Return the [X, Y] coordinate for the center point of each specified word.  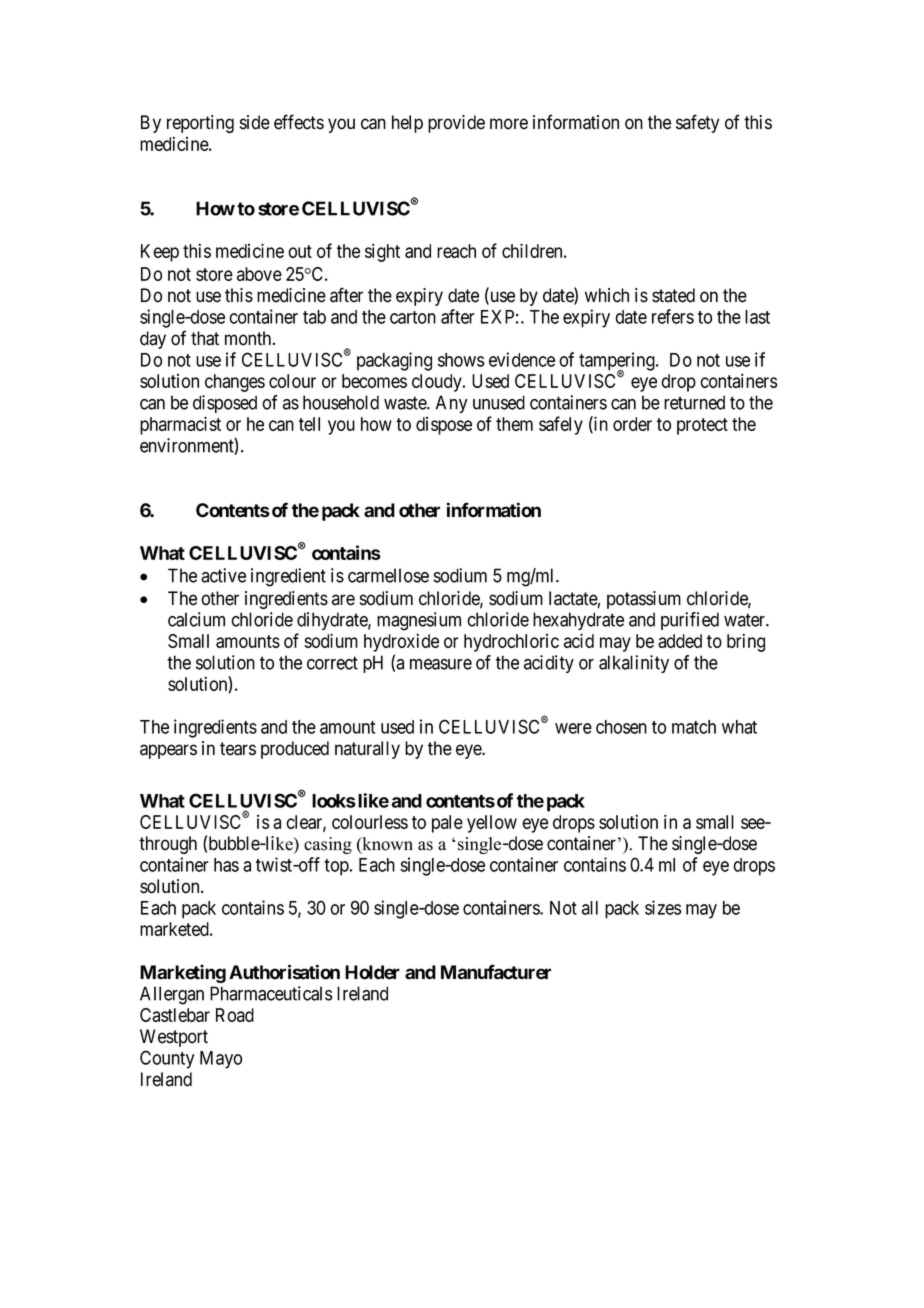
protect [702, 426]
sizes [663, 907]
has [226, 865]
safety [697, 123]
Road [235, 1015]
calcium [196, 619]
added [680, 641]
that [205, 338]
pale [447, 824]
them [514, 424]
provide [456, 124]
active [223, 575]
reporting [200, 124]
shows [461, 360]
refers [673, 316]
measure [441, 664]
